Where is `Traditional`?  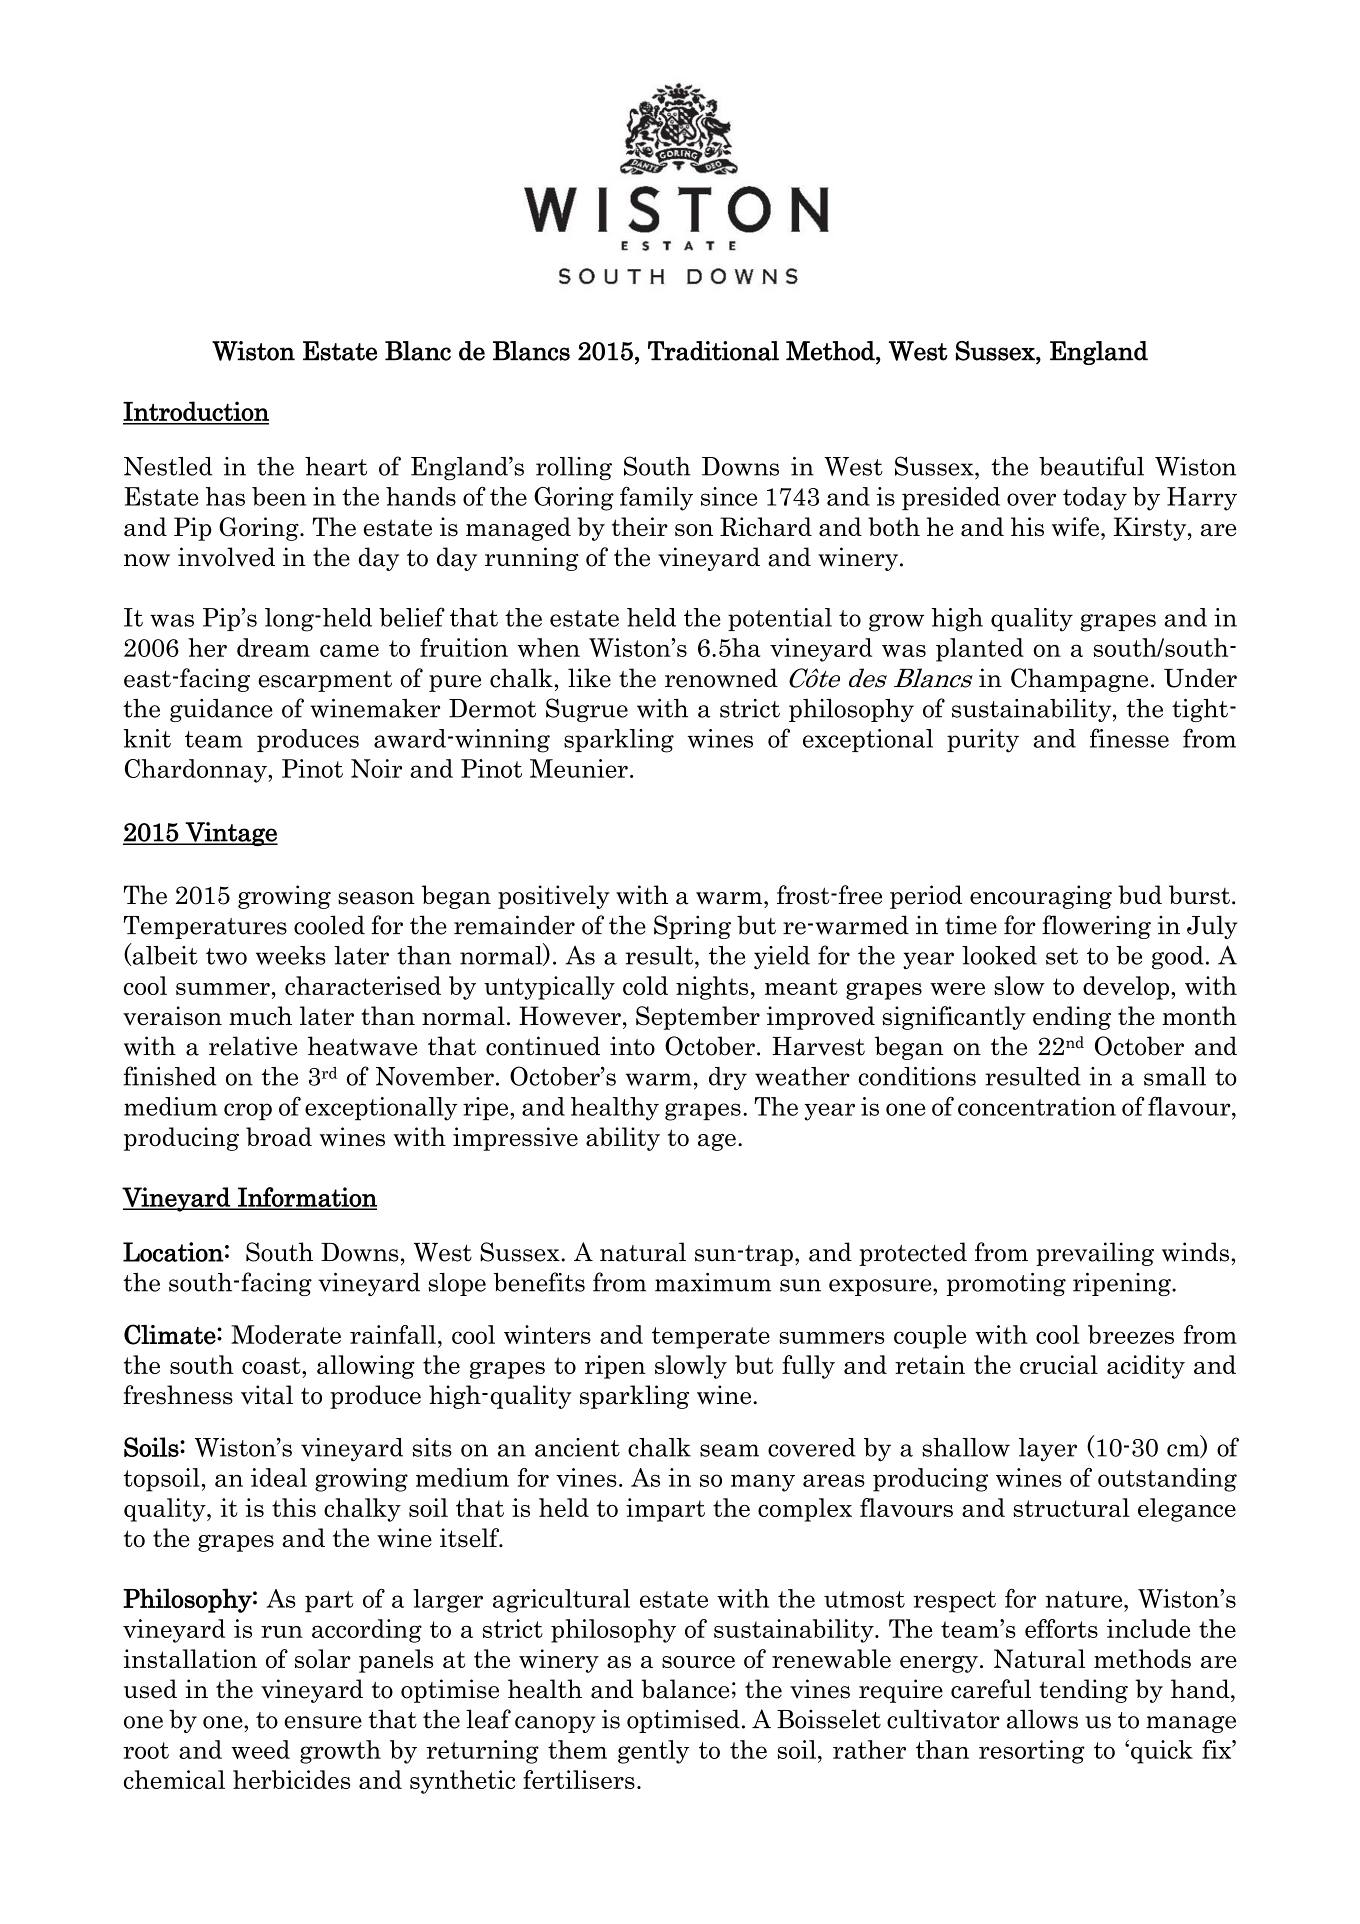 Traditional is located at coordinates (713, 351).
